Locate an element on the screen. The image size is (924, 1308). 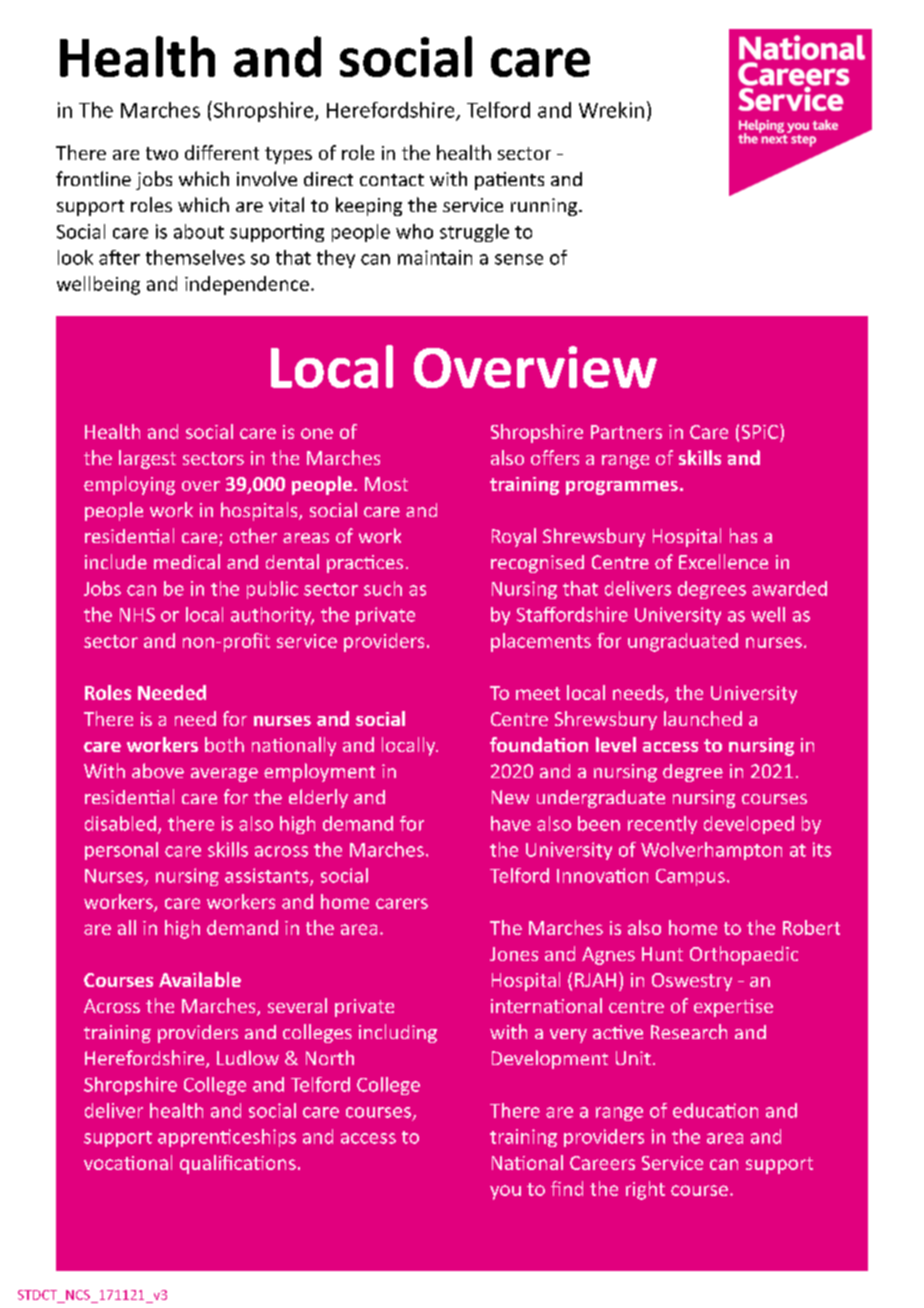
have is located at coordinates (511, 823).
